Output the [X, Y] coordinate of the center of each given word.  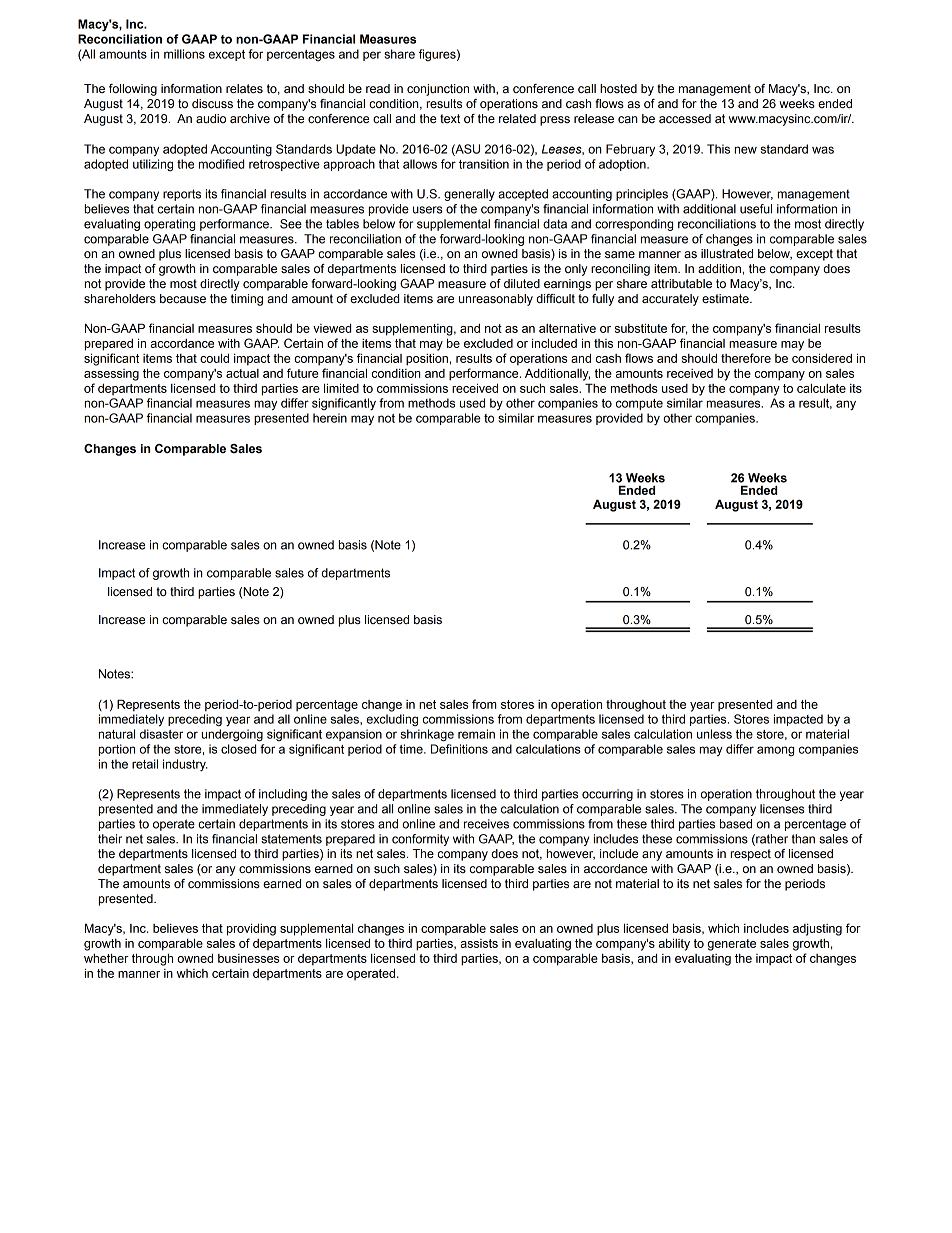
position [427, 359]
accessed [685, 119]
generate [732, 945]
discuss [212, 103]
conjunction [438, 90]
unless [714, 734]
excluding [392, 720]
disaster [161, 734]
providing [251, 929]
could [214, 358]
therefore [746, 358]
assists [479, 943]
